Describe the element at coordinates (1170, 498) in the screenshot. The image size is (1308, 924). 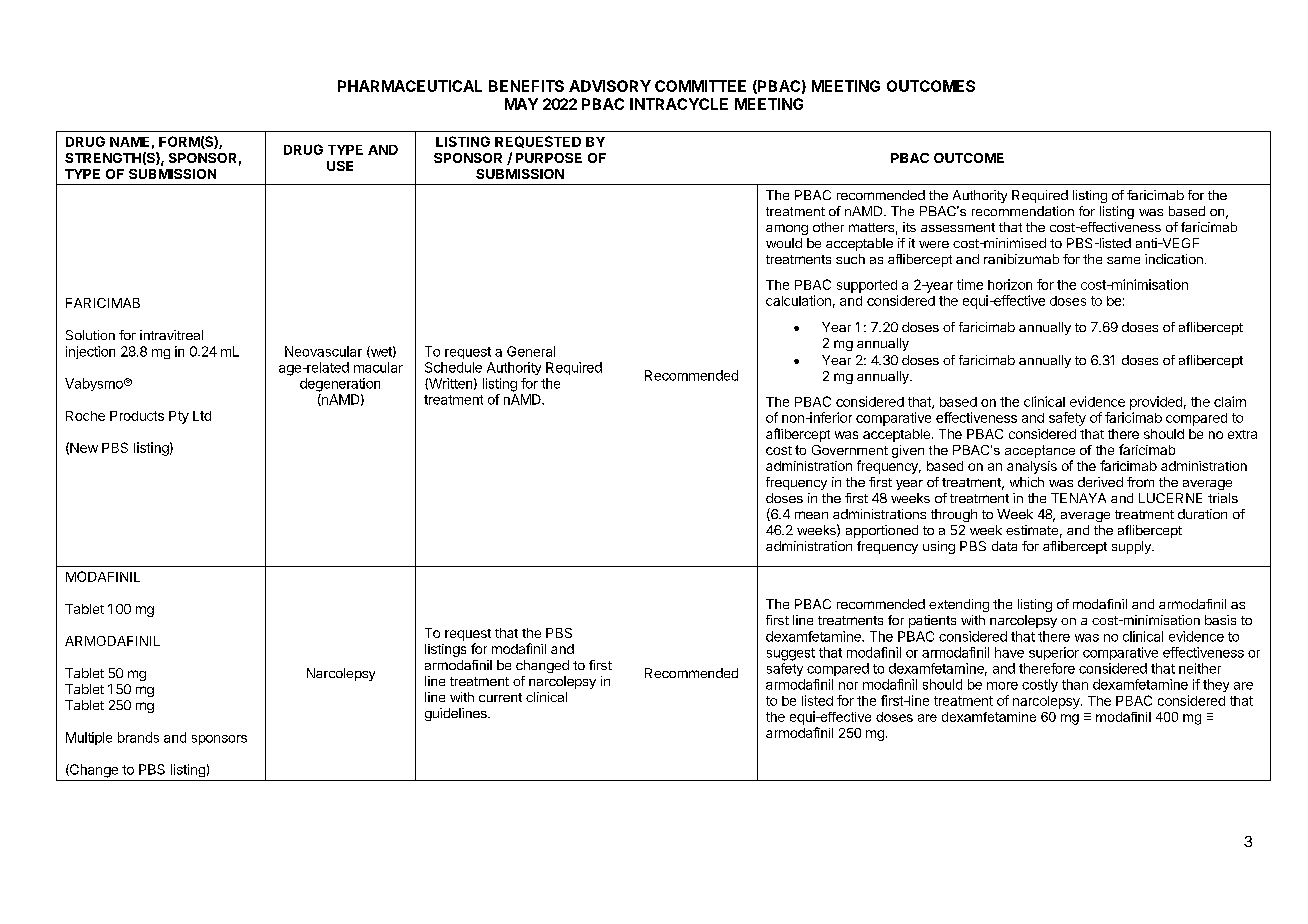
I see `LUCERNE` at that location.
